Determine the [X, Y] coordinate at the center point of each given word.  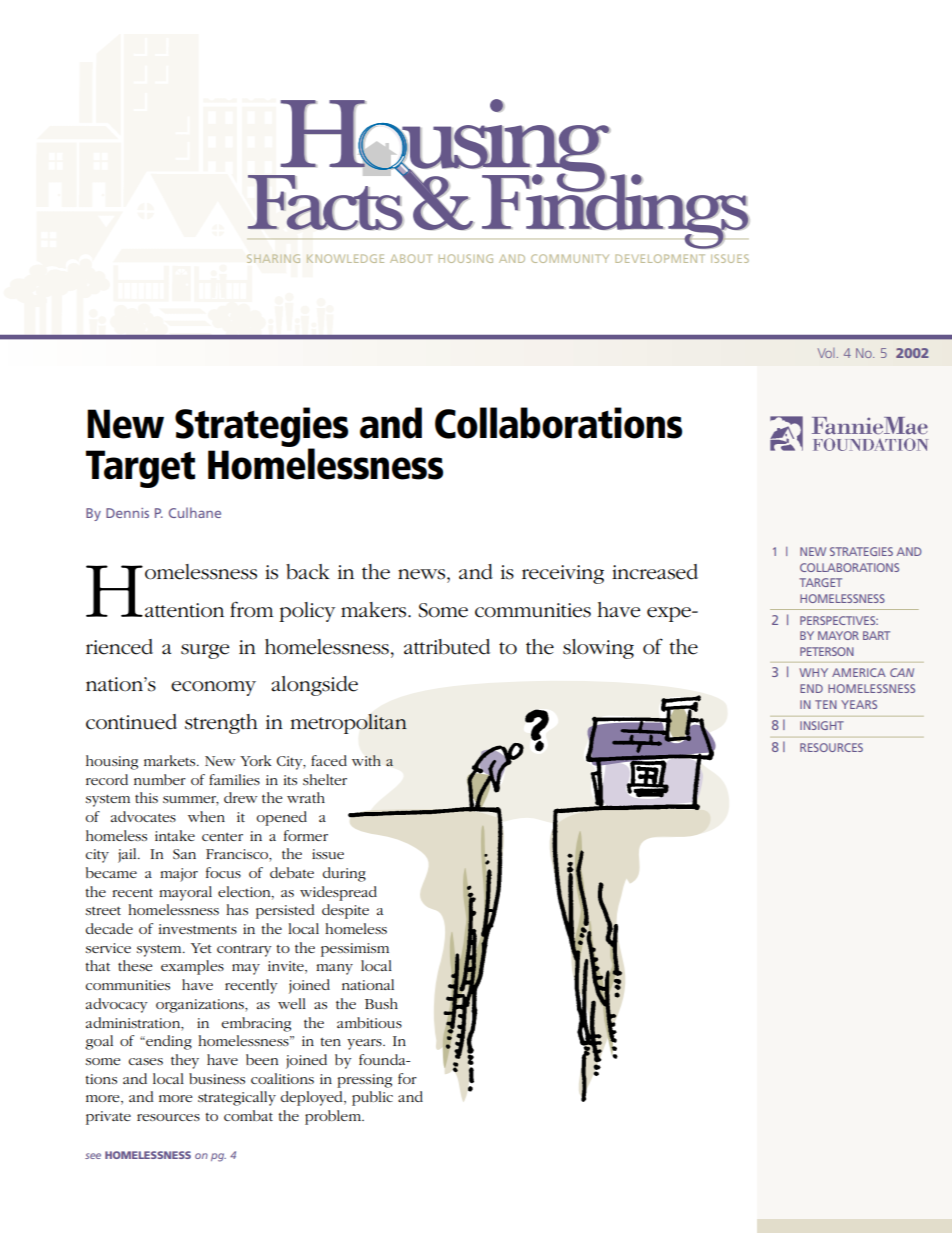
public [372, 1098]
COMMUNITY [570, 258]
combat [248, 1115]
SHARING [273, 258]
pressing [364, 1081]
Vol [826, 353]
